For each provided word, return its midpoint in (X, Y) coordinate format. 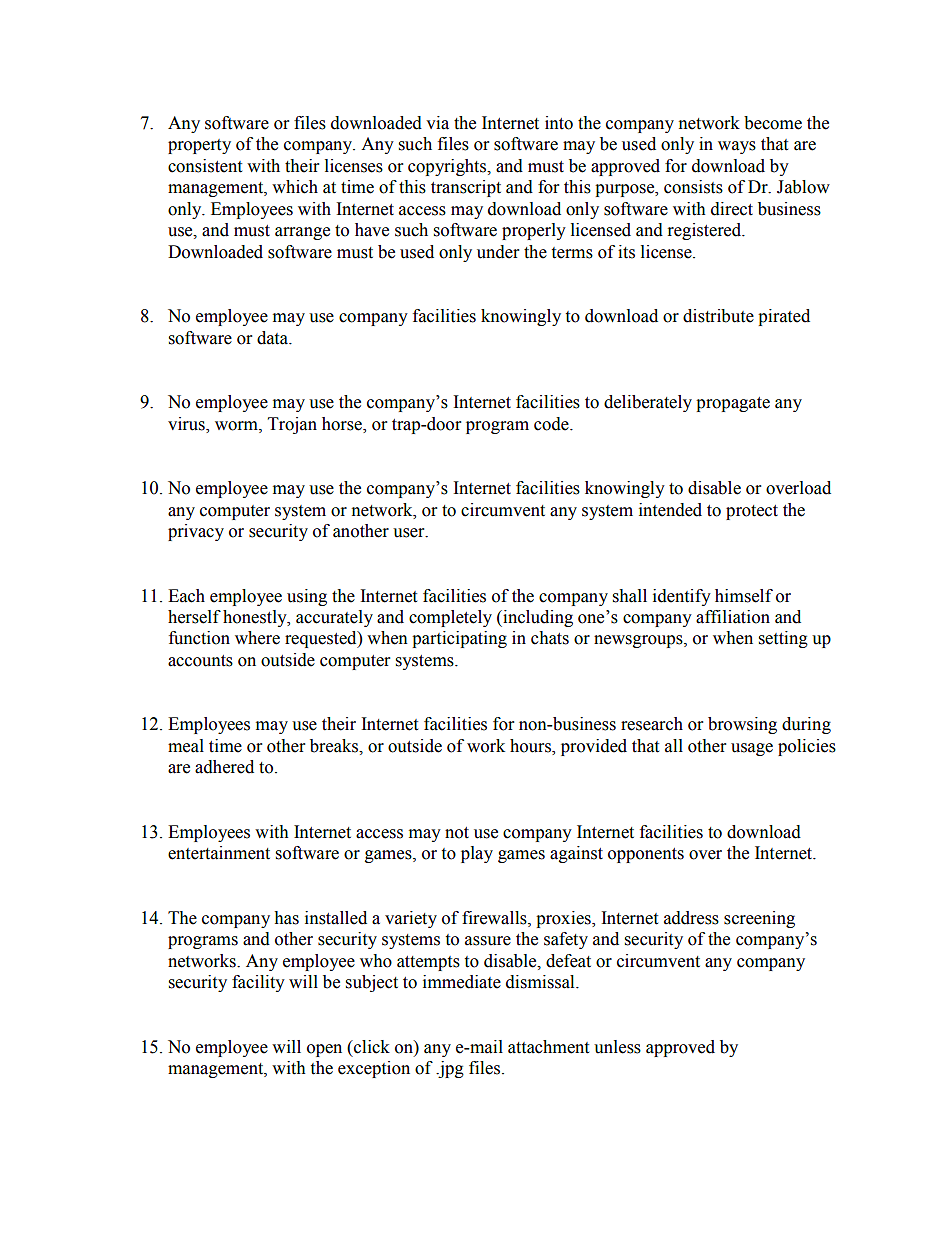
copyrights (448, 167)
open (324, 1050)
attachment (548, 1047)
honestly (256, 618)
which (295, 187)
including (537, 618)
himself (744, 596)
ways (737, 147)
